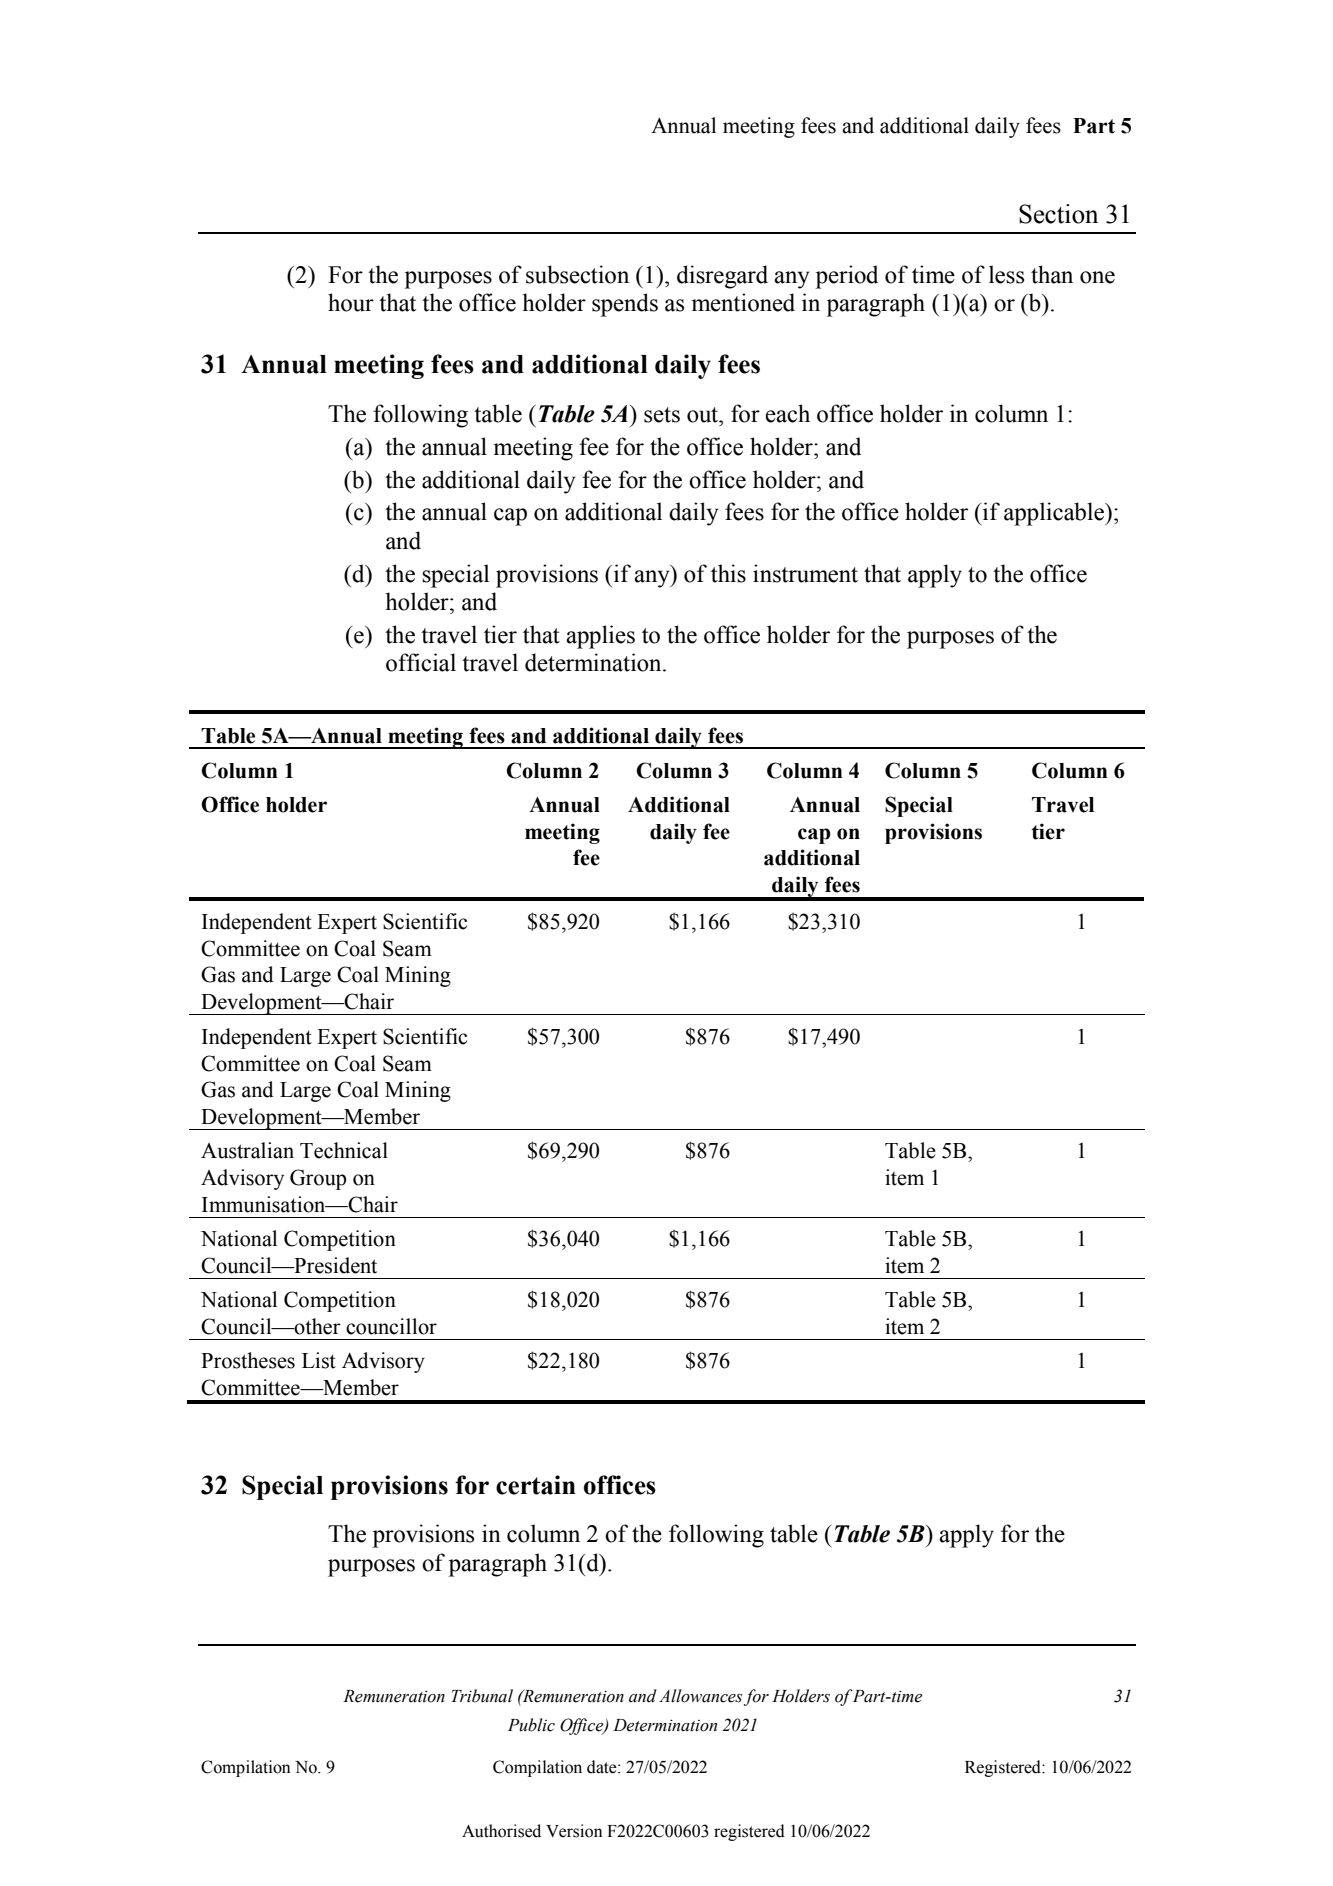 The height and width of the screenshot is (1886, 1333). What do you see at coordinates (700, 1696) in the screenshot?
I see `Allowances` at bounding box center [700, 1696].
